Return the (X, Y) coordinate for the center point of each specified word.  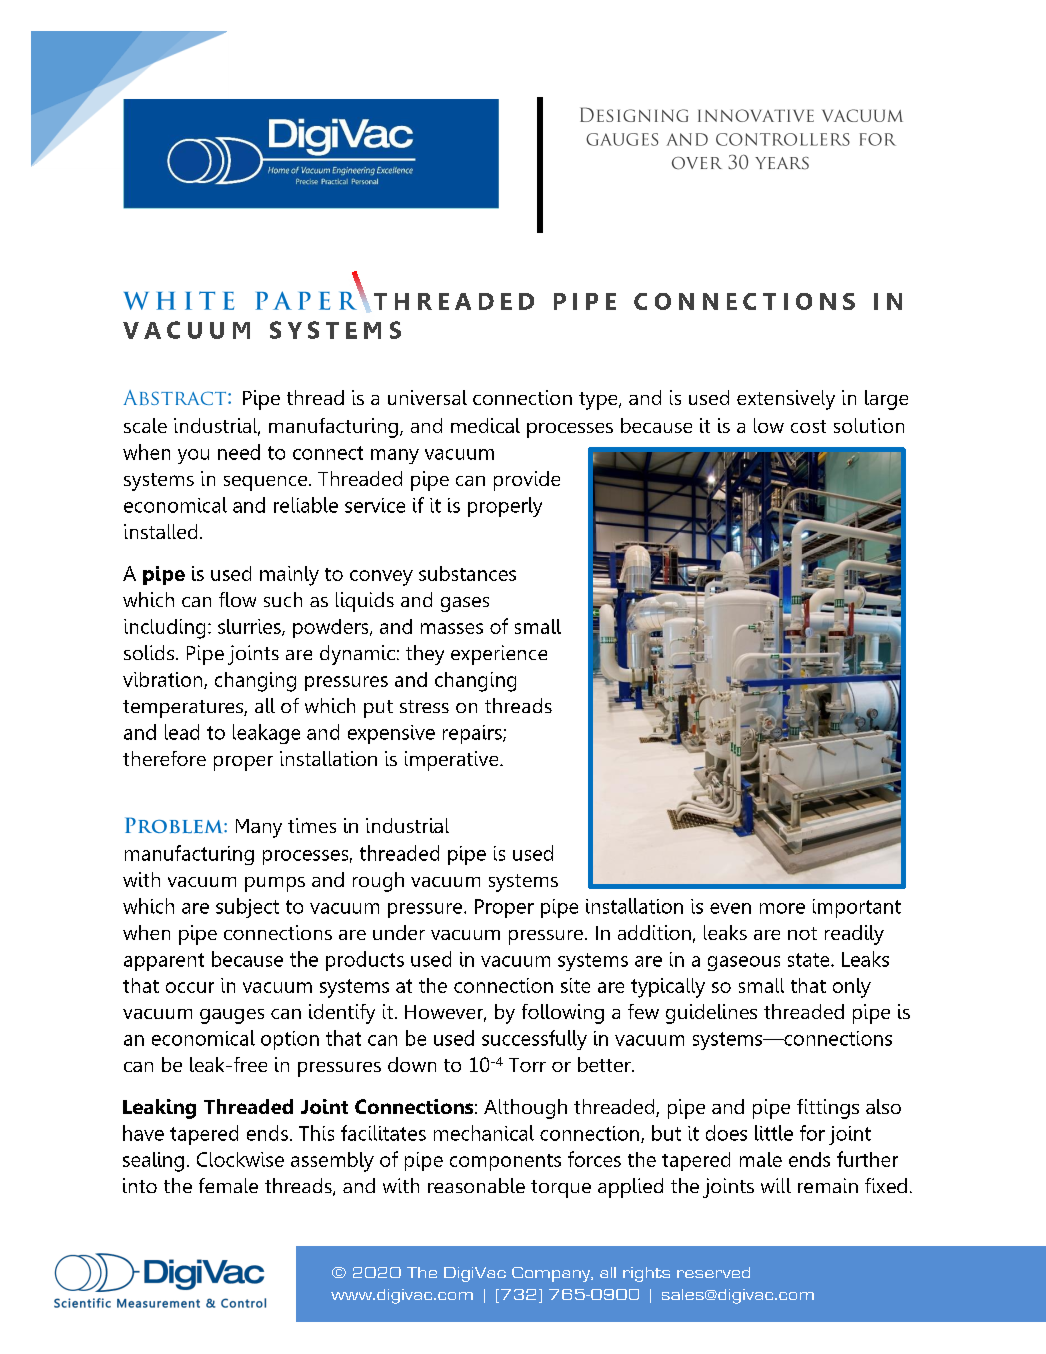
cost (808, 426)
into (140, 1185)
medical (485, 425)
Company (552, 1274)
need (239, 452)
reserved (713, 1272)
